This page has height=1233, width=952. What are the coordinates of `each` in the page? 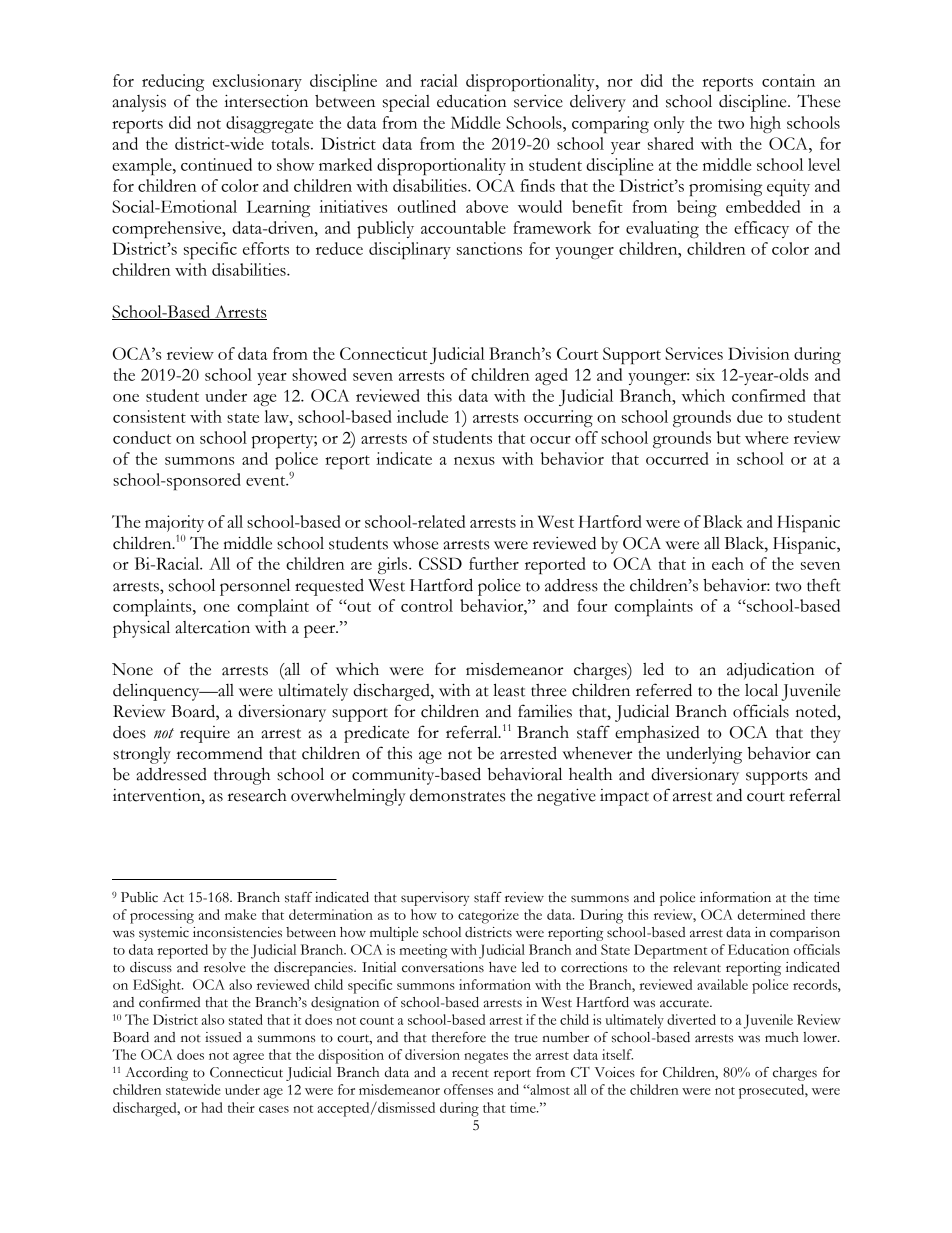 It's located at (728, 563).
